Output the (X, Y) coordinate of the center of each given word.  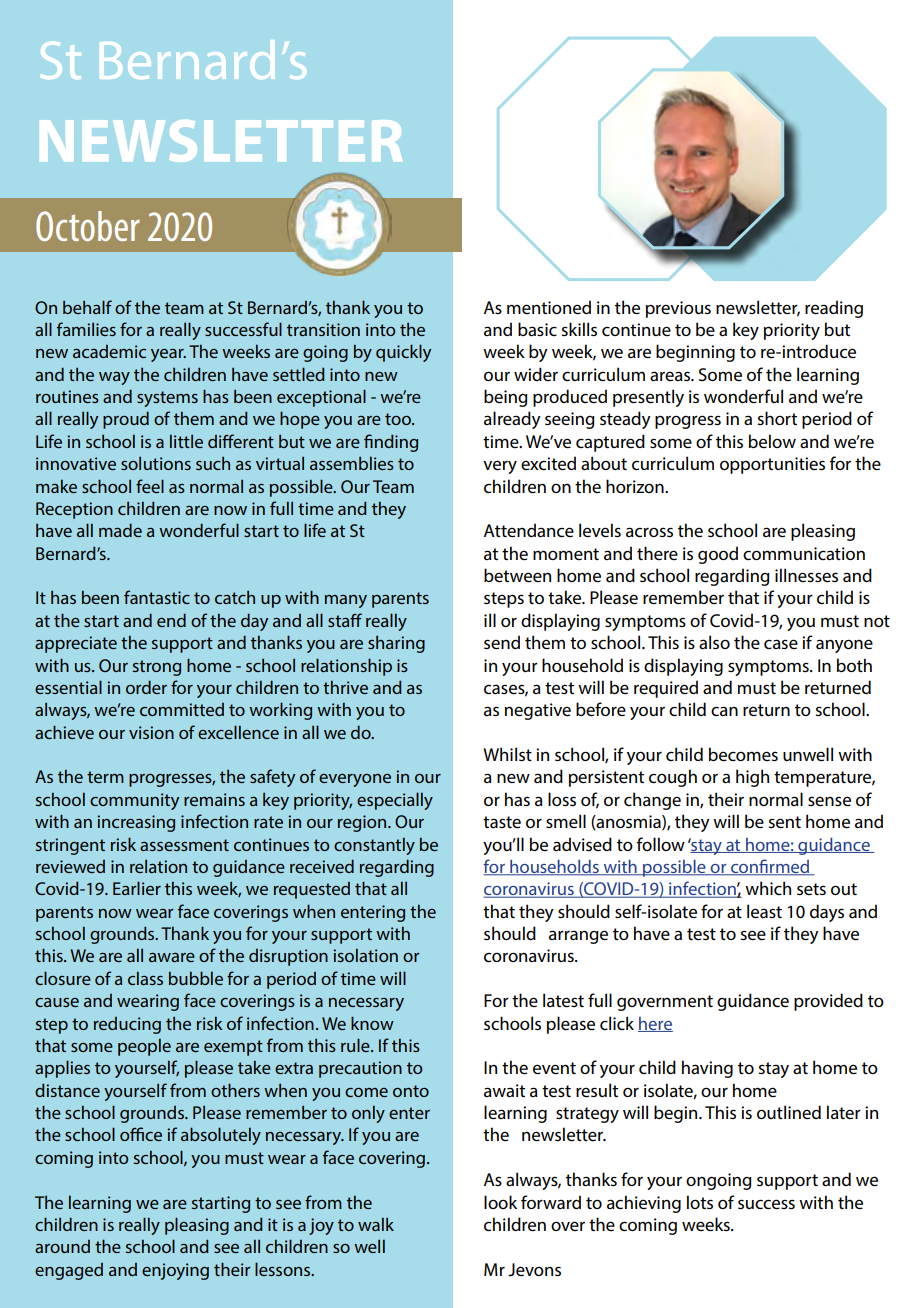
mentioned (549, 307)
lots (700, 1202)
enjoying (175, 1271)
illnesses (806, 575)
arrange (578, 937)
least (764, 911)
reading (834, 309)
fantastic (157, 597)
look (500, 1202)
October (88, 226)
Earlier (137, 888)
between (517, 575)
